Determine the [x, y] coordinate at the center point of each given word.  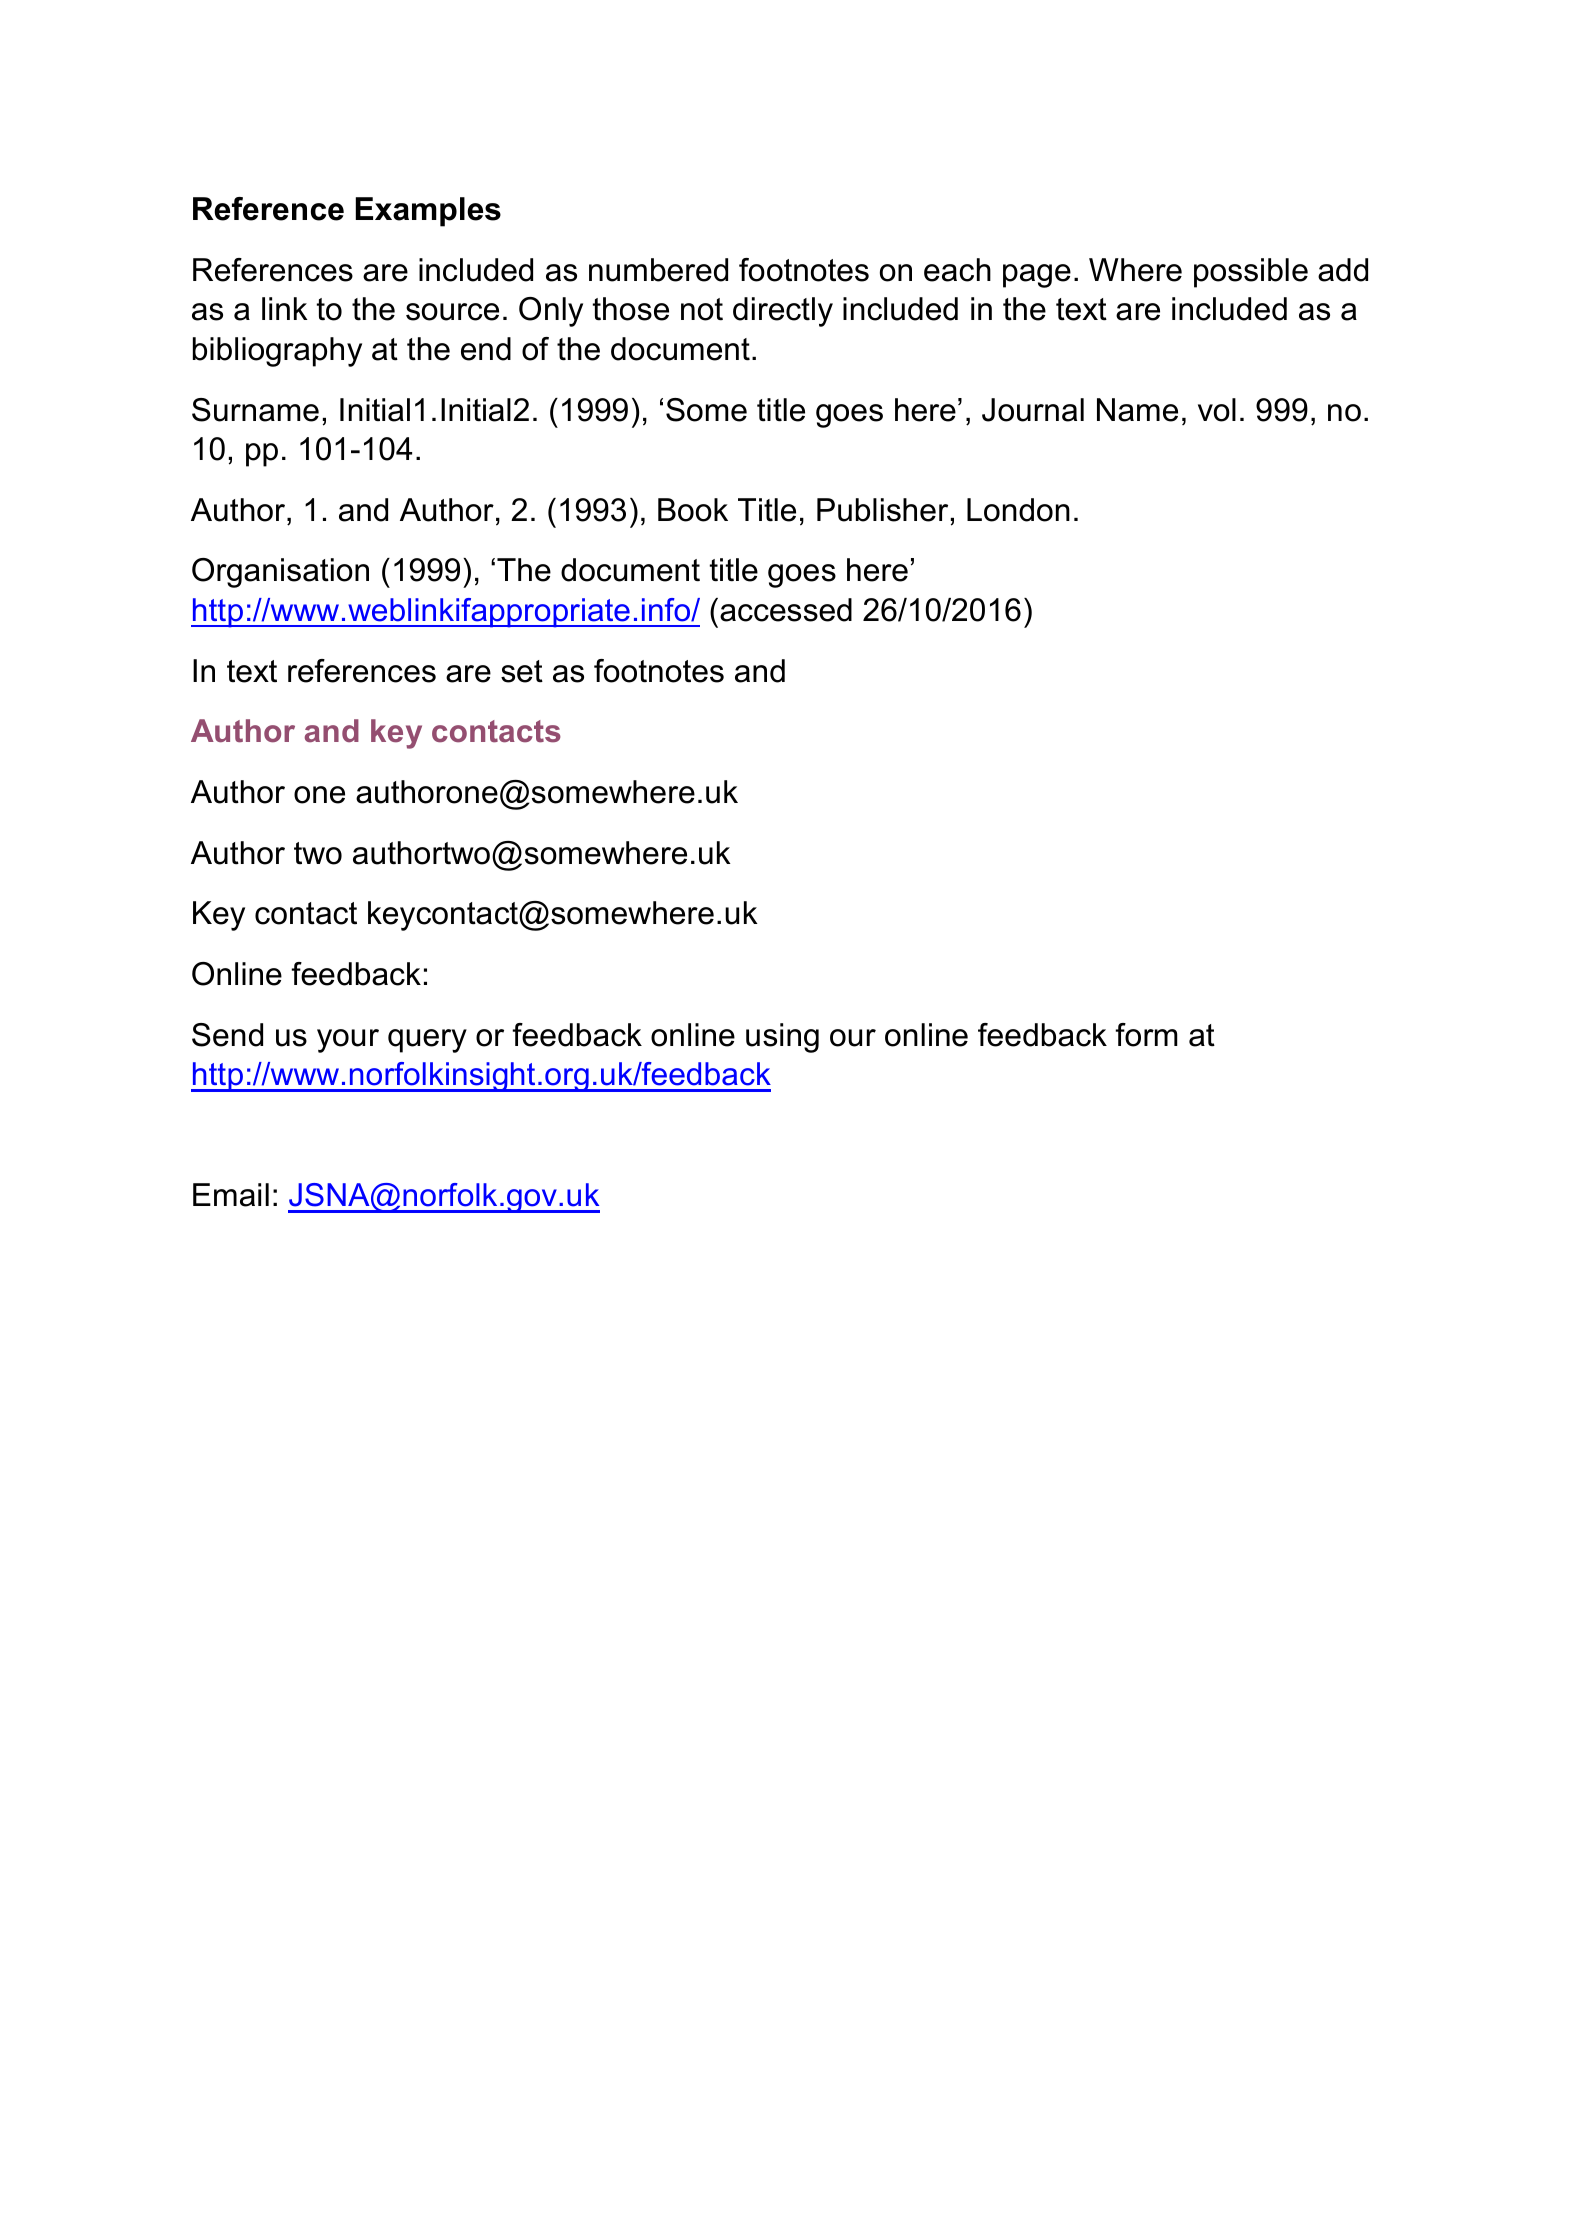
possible [1251, 273]
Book [693, 510]
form [1146, 1035]
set [522, 671]
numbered [658, 270]
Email [231, 1195]
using [782, 1038]
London [1018, 510]
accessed [786, 610]
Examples [428, 212]
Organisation [280, 573]
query [427, 1041]
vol [1217, 410]
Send [227, 1035]
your [348, 1041]
